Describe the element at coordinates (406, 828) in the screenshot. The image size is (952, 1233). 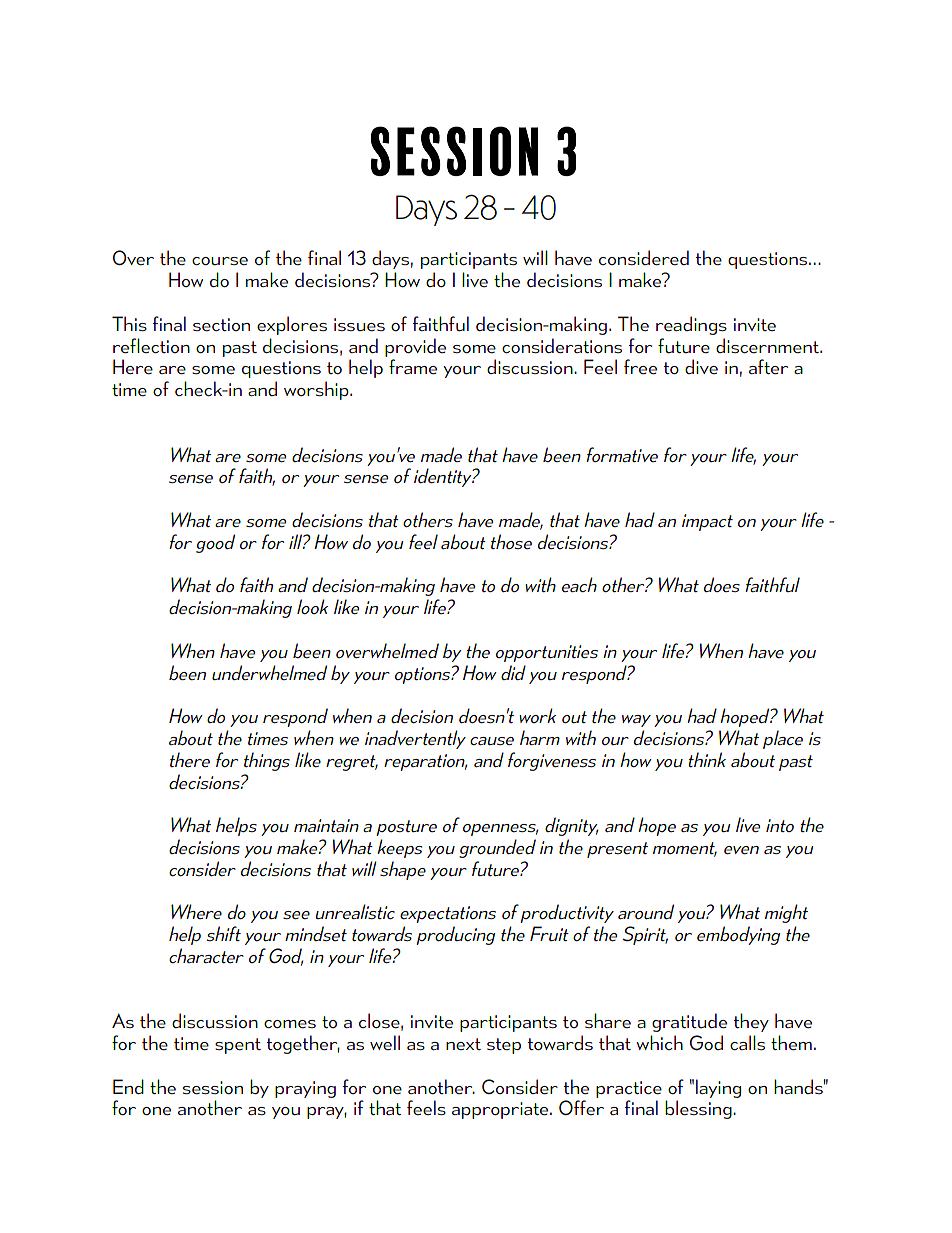
I see `posture` at that location.
